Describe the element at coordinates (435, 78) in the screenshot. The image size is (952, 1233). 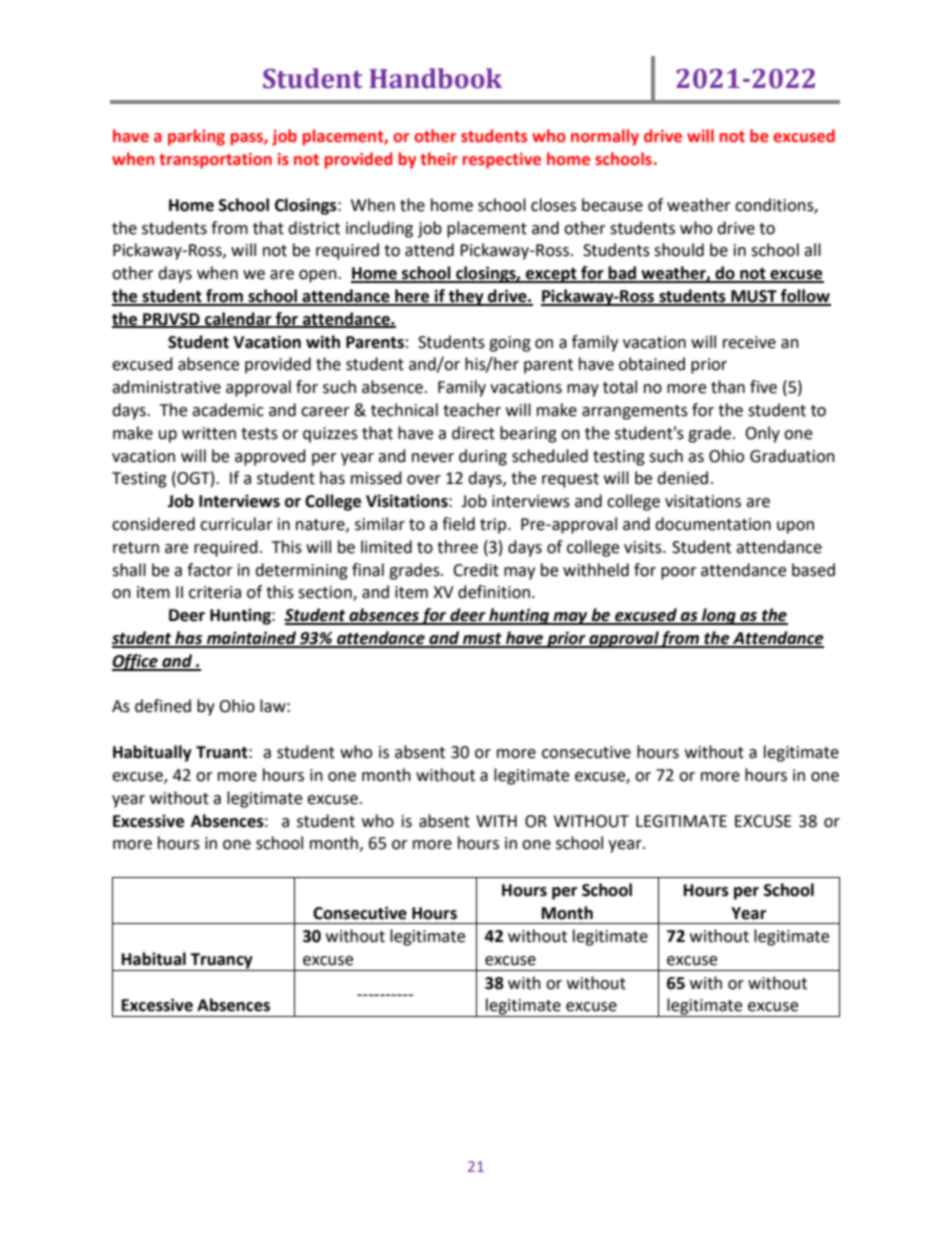
I see `Handbook` at that location.
